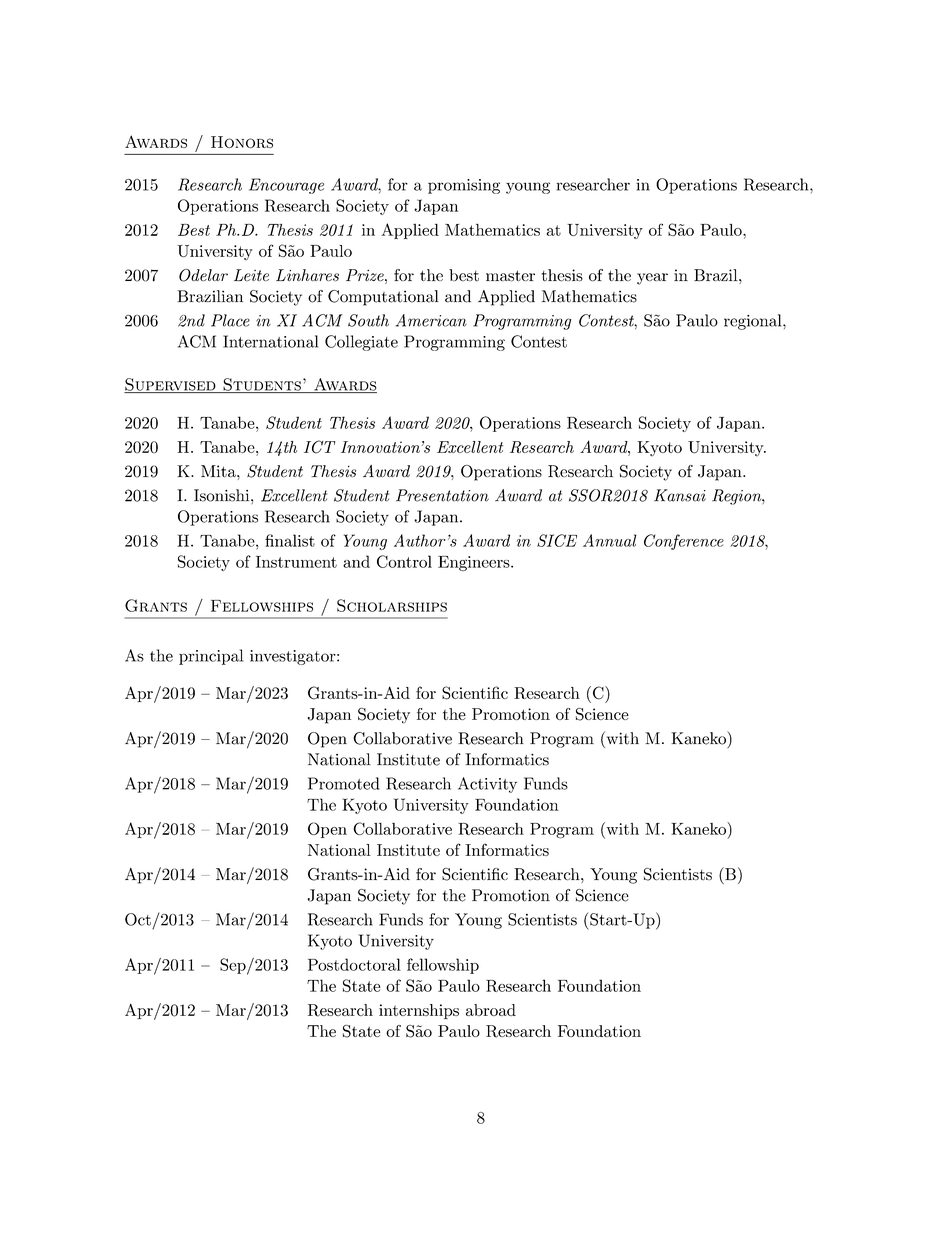 The width and height of the screenshot is (952, 1233). Describe the element at coordinates (487, 785) in the screenshot. I see `Activity` at that location.
